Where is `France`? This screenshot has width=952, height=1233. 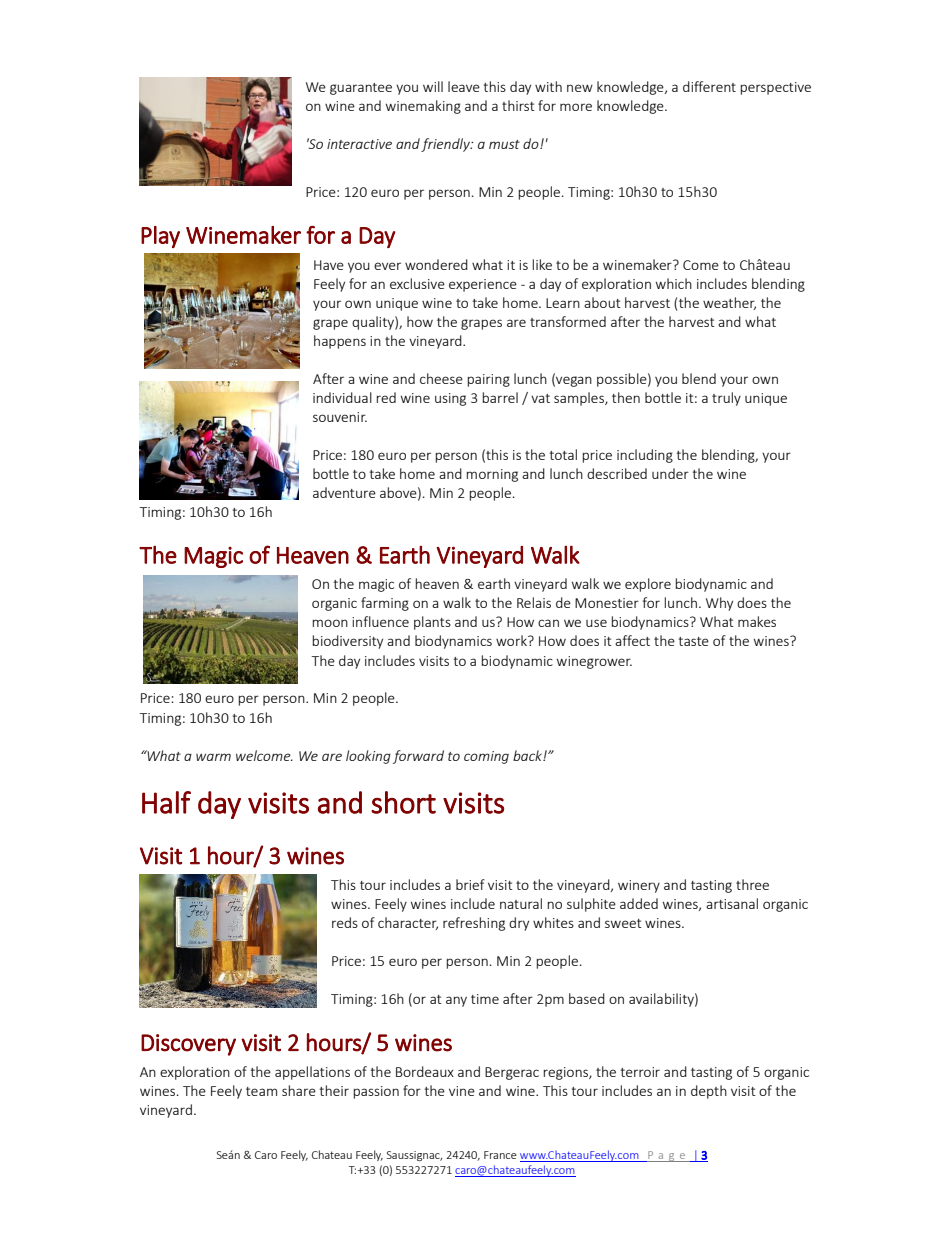 France is located at coordinates (500, 1155).
